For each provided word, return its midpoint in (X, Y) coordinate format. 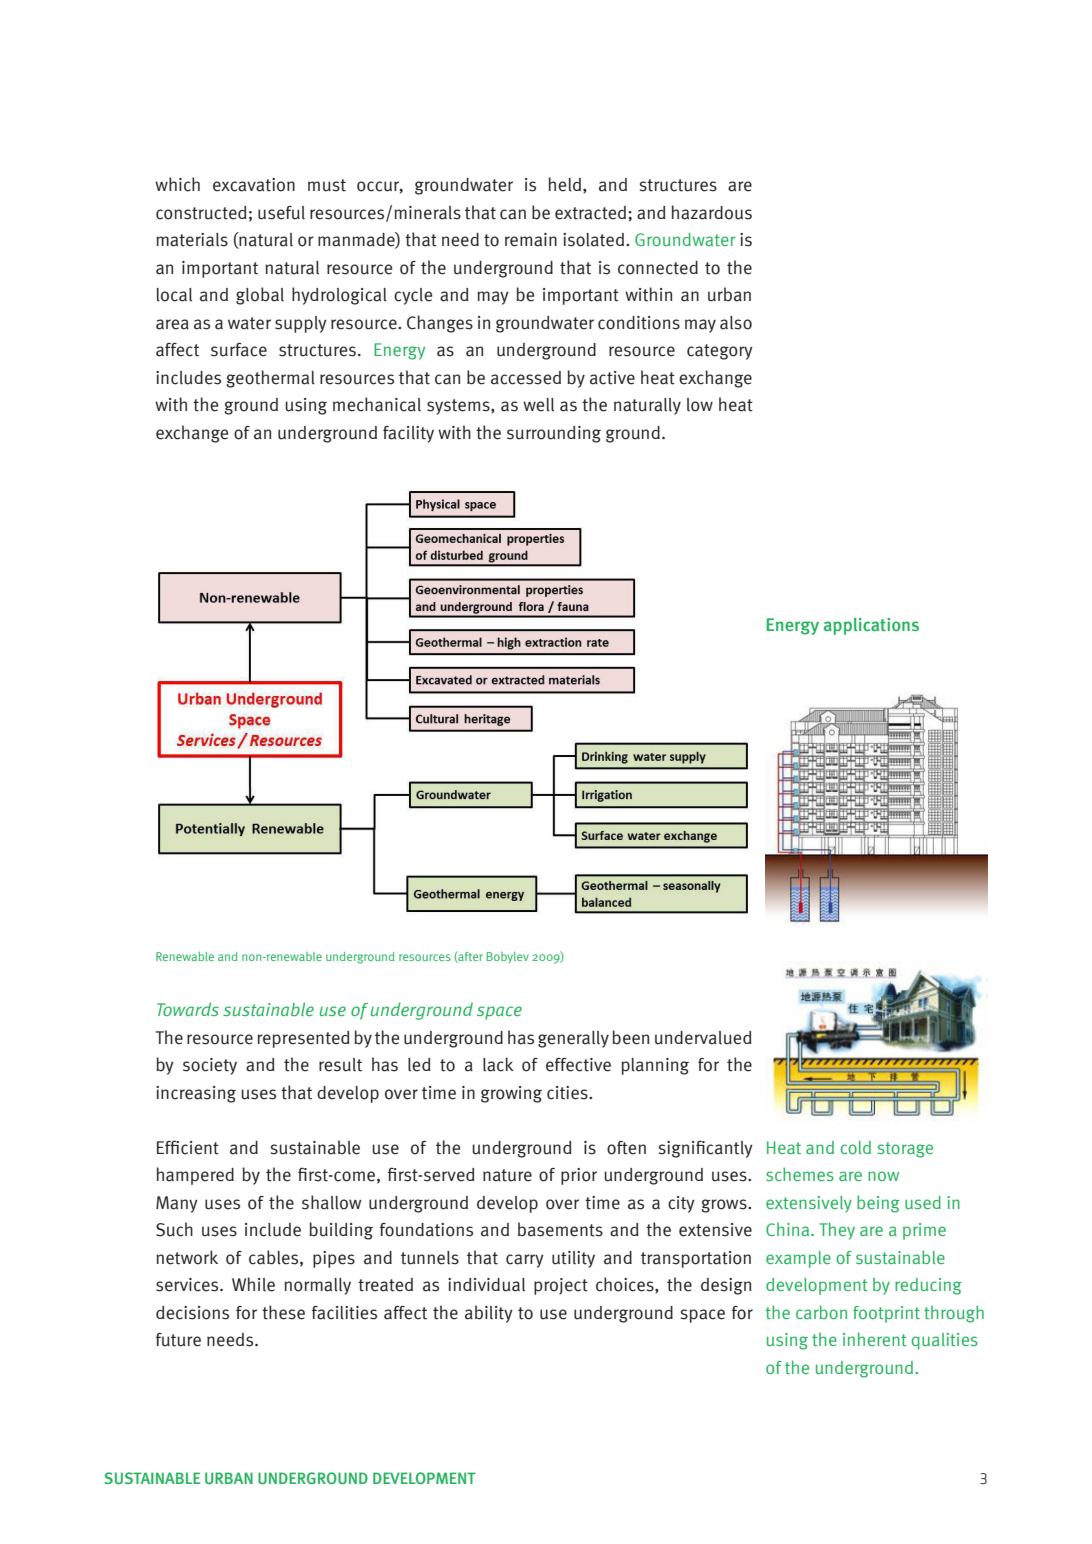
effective (578, 1065)
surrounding (554, 434)
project (561, 1286)
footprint (886, 1314)
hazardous (712, 212)
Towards (188, 1009)
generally (573, 1039)
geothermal (270, 379)
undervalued (703, 1038)
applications (871, 626)
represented (303, 1039)
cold (856, 1147)
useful (281, 213)
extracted (592, 213)
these (283, 1312)
